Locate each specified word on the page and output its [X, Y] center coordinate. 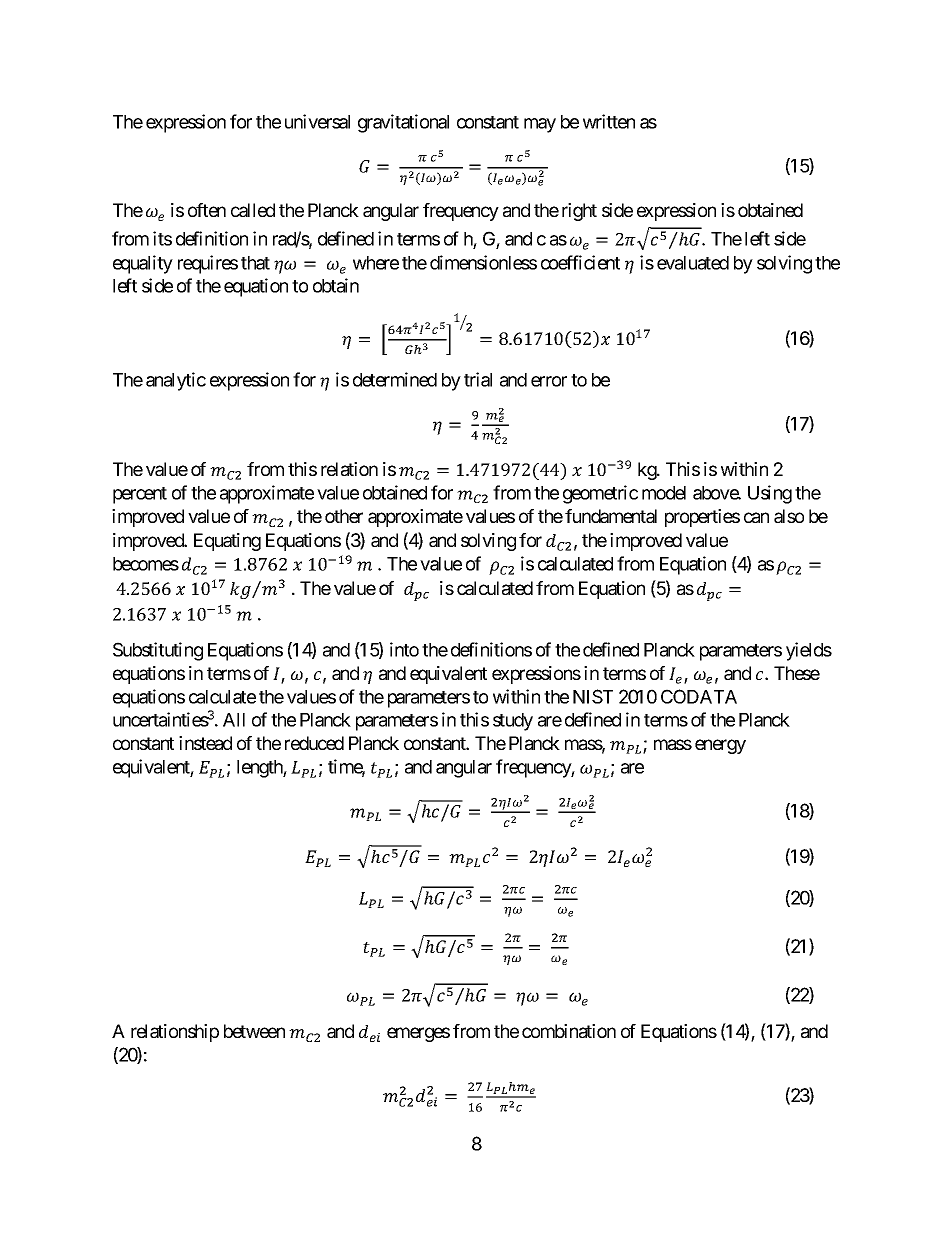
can [756, 517]
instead [205, 743]
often [207, 210]
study [513, 722]
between [254, 1031]
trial [478, 379]
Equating [227, 542]
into [404, 649]
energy [720, 746]
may [540, 125]
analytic [176, 381]
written [609, 121]
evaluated [693, 263]
